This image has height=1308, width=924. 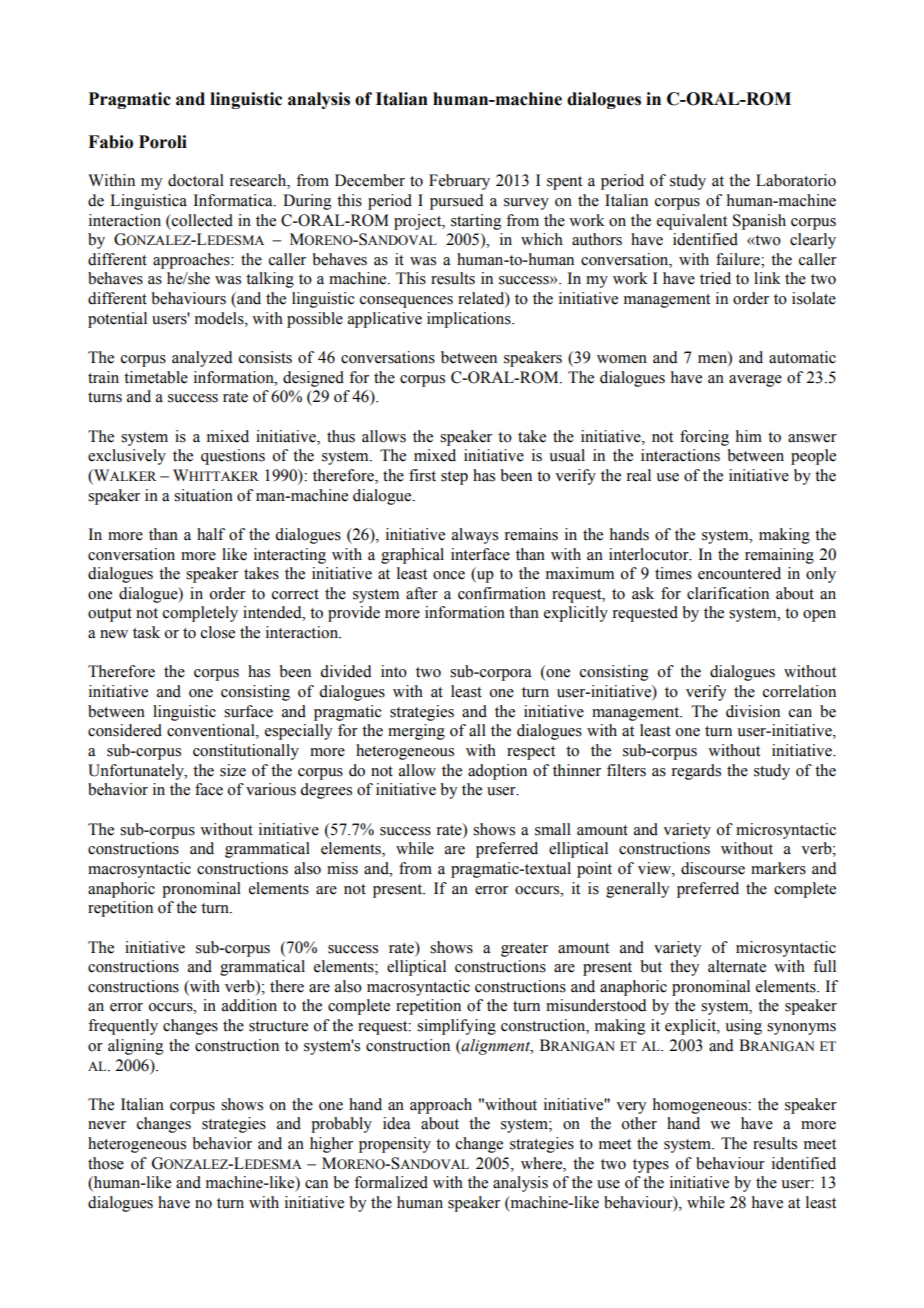 What do you see at coordinates (753, 711) in the image?
I see `division` at bounding box center [753, 711].
